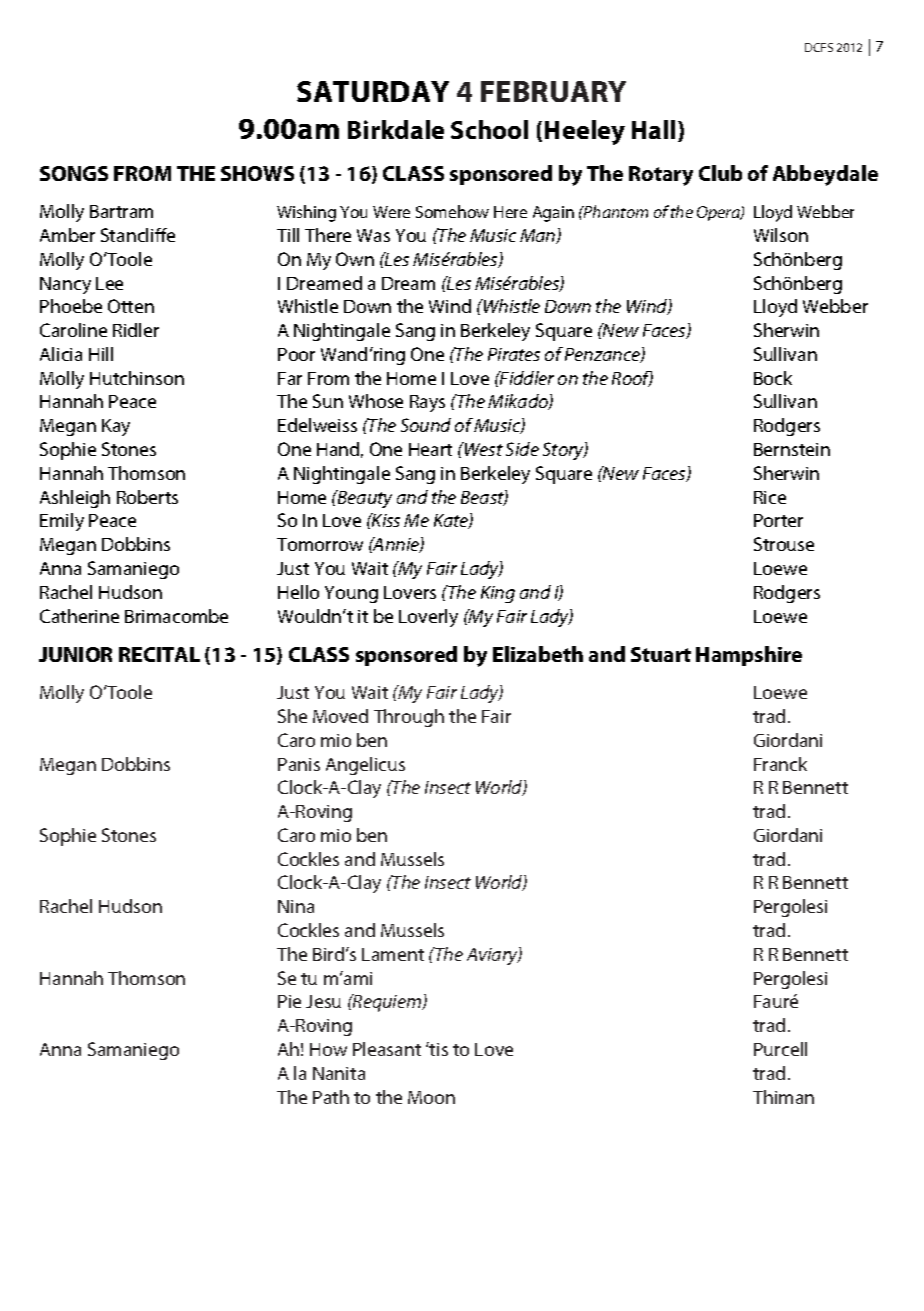  I want to click on King, so click(498, 594).
